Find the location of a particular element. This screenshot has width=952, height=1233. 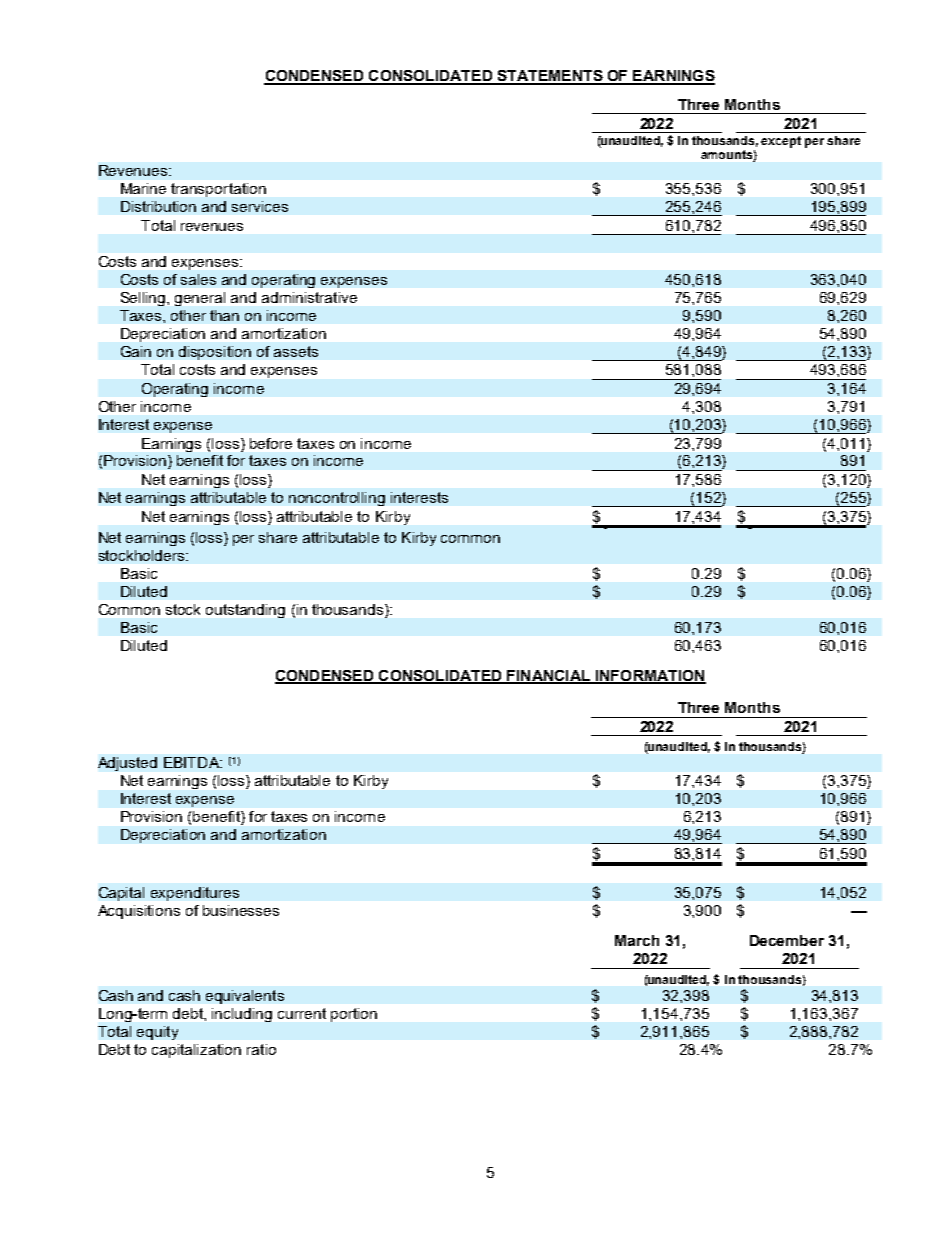

except is located at coordinates (781, 142).
